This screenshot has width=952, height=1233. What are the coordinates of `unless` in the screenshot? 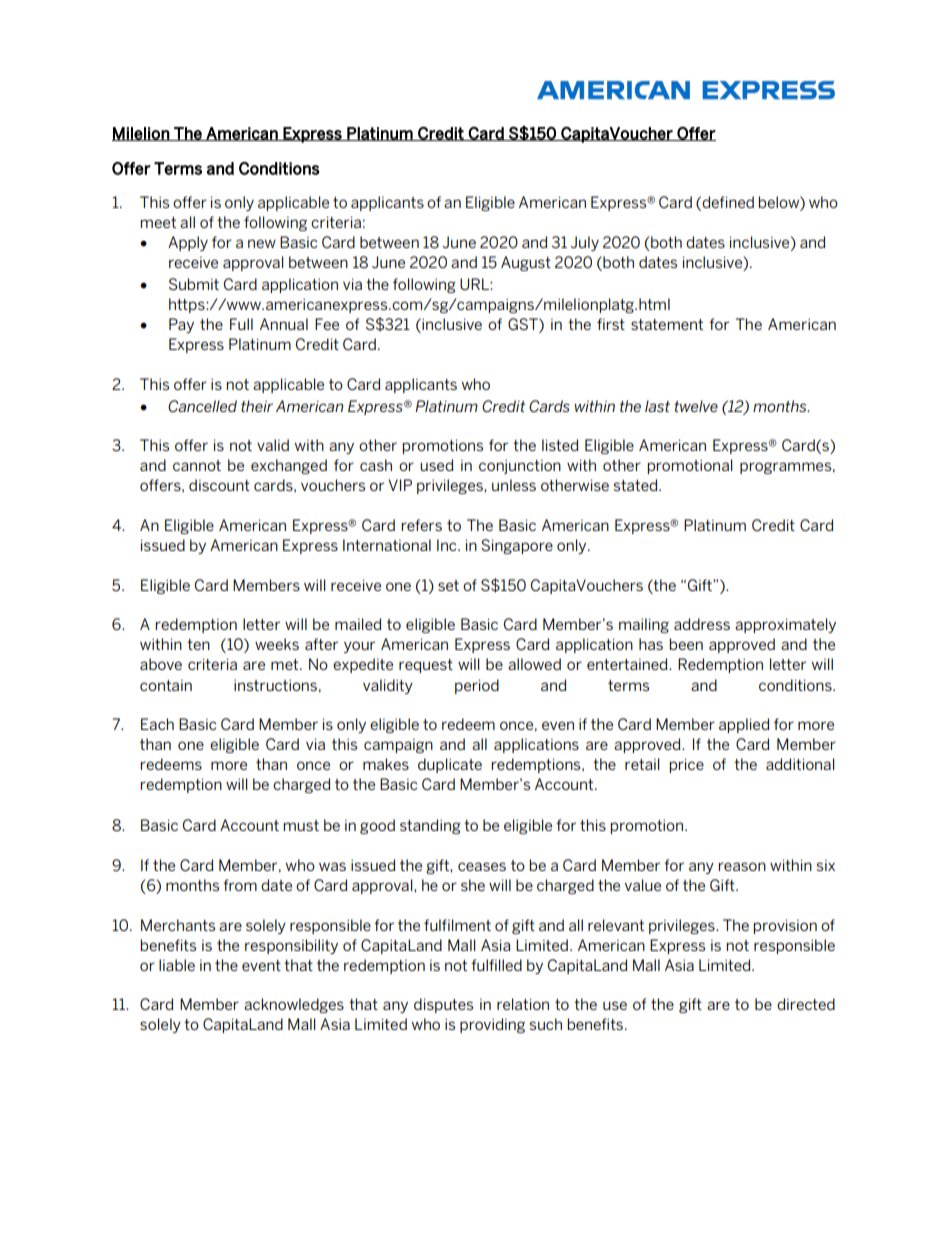 It's located at (514, 485).
